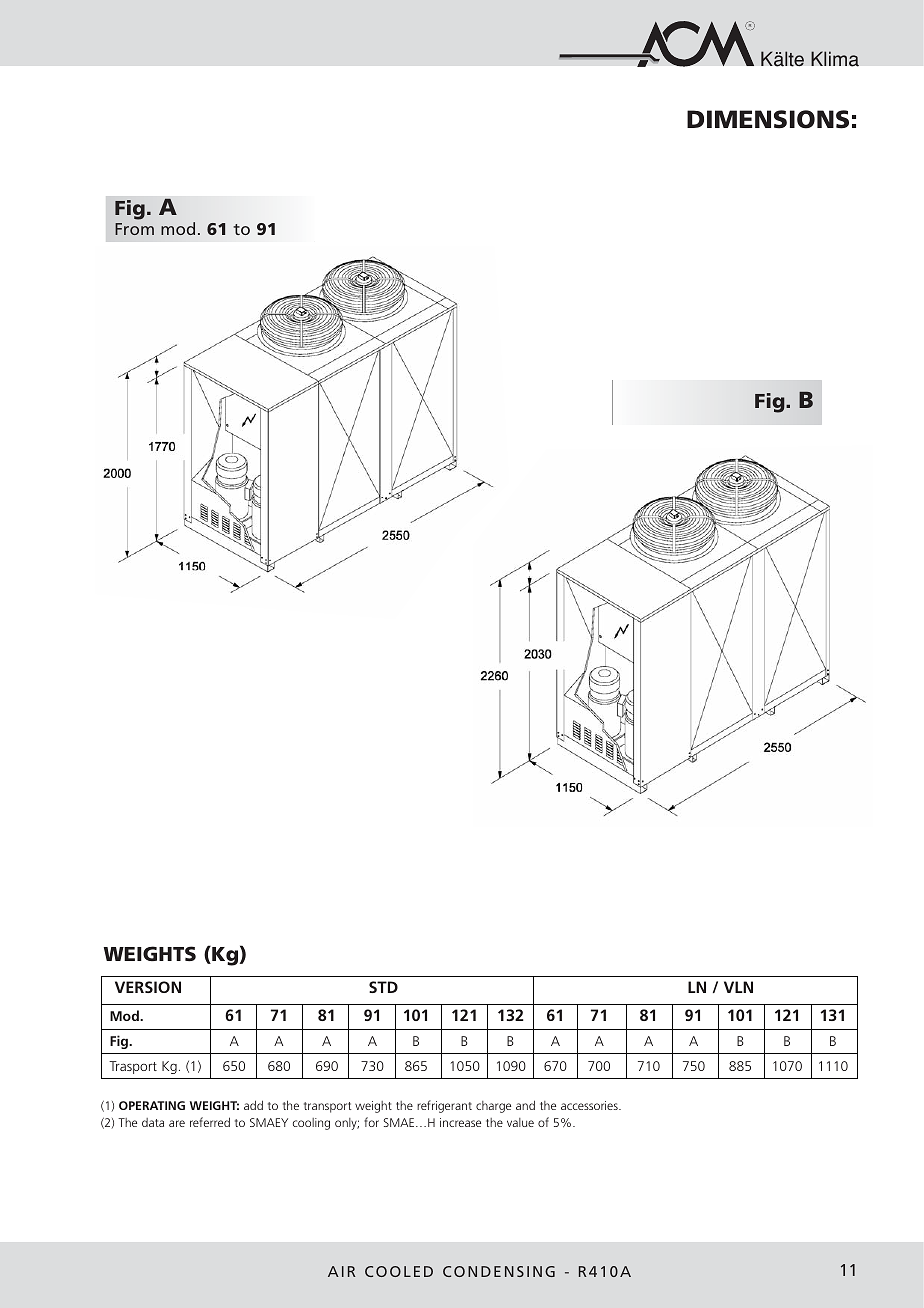  I want to click on referred, so click(210, 1122).
